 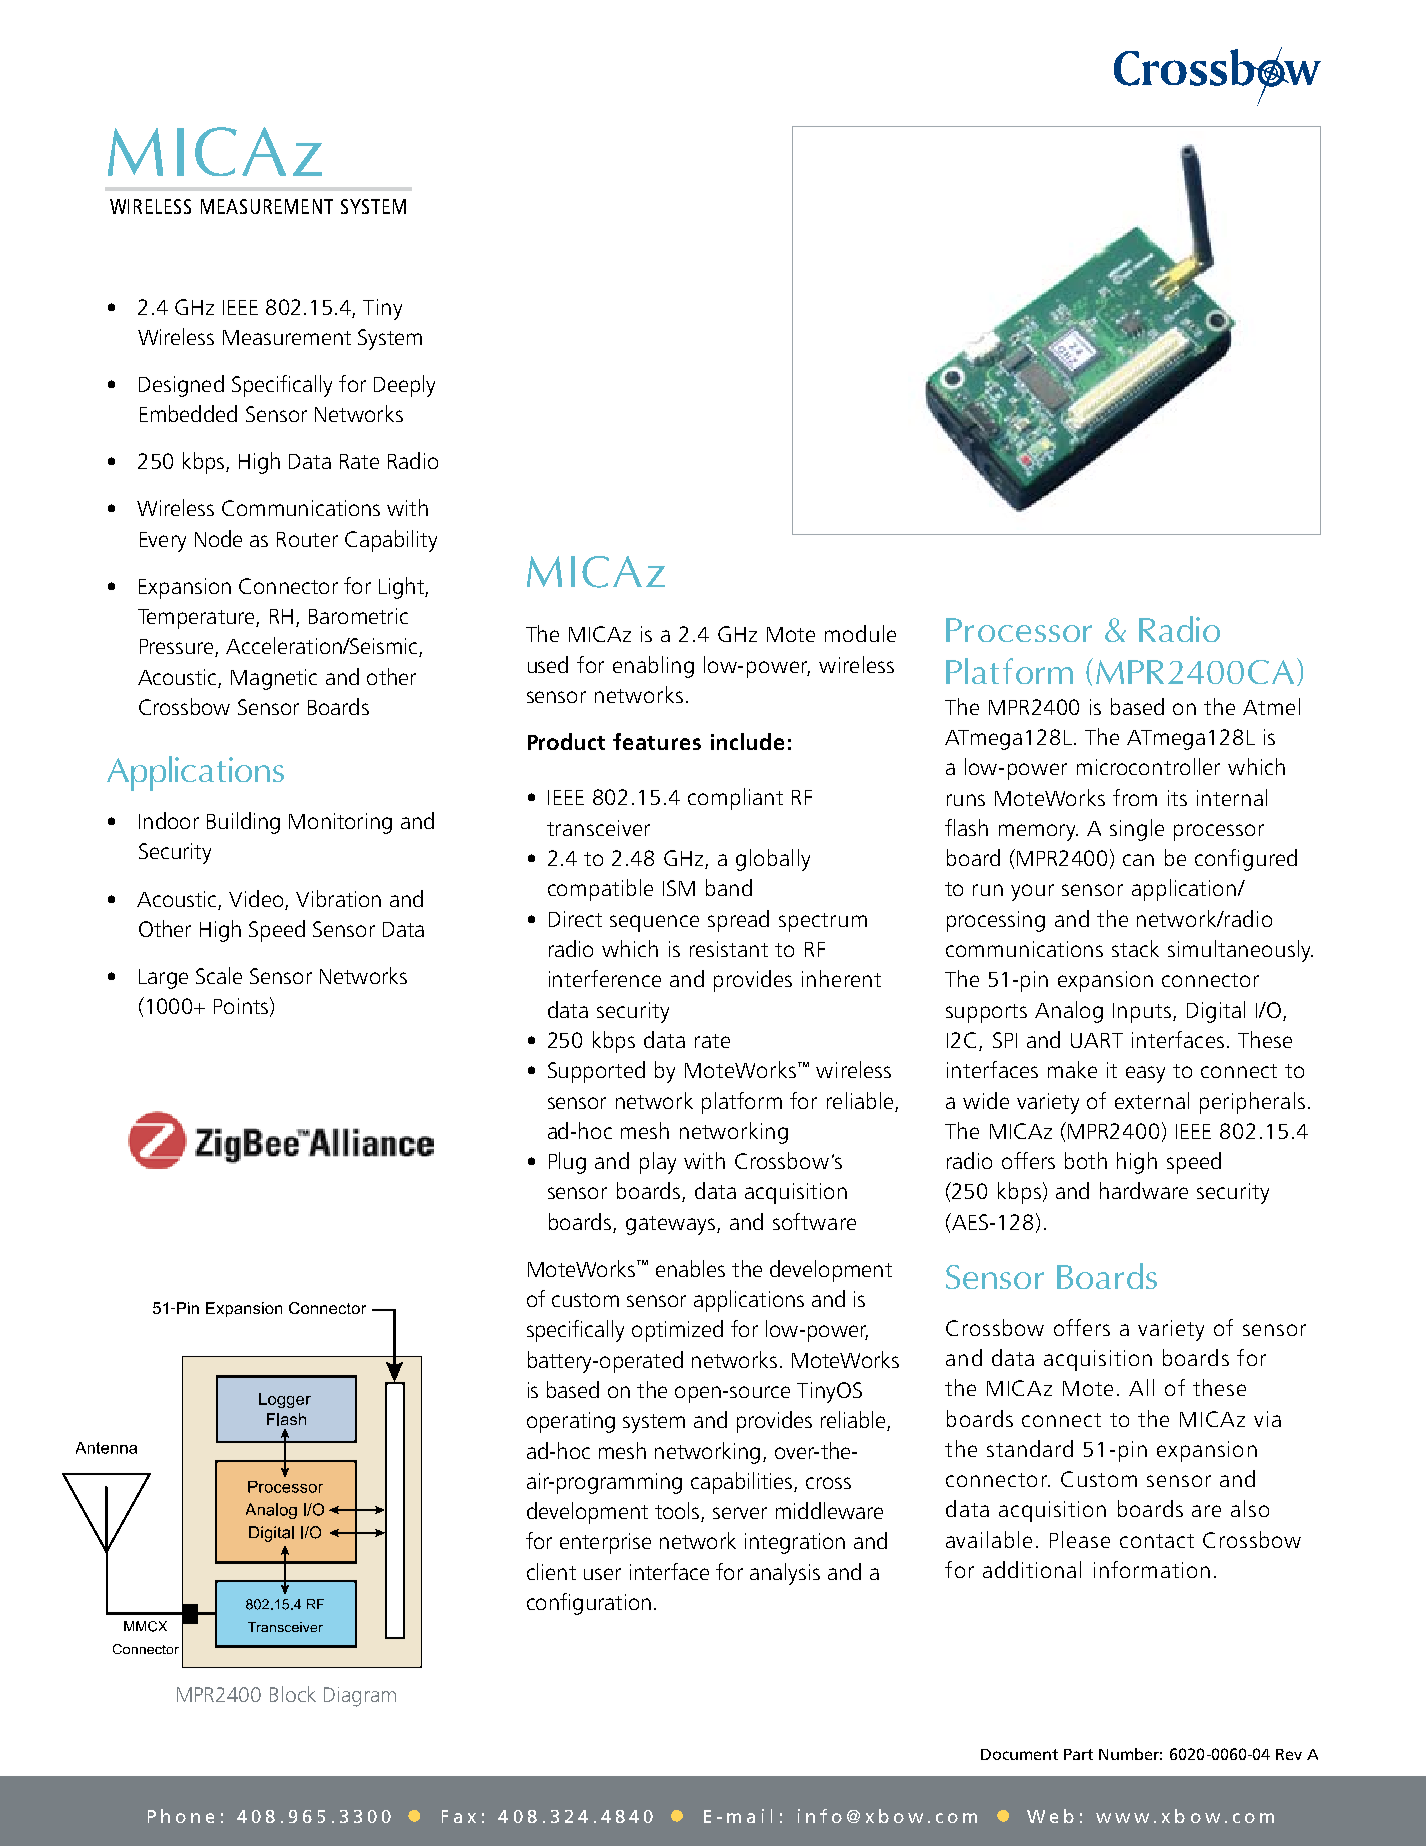 What do you see at coordinates (188, 413) in the screenshot?
I see `Embedded` at bounding box center [188, 413].
